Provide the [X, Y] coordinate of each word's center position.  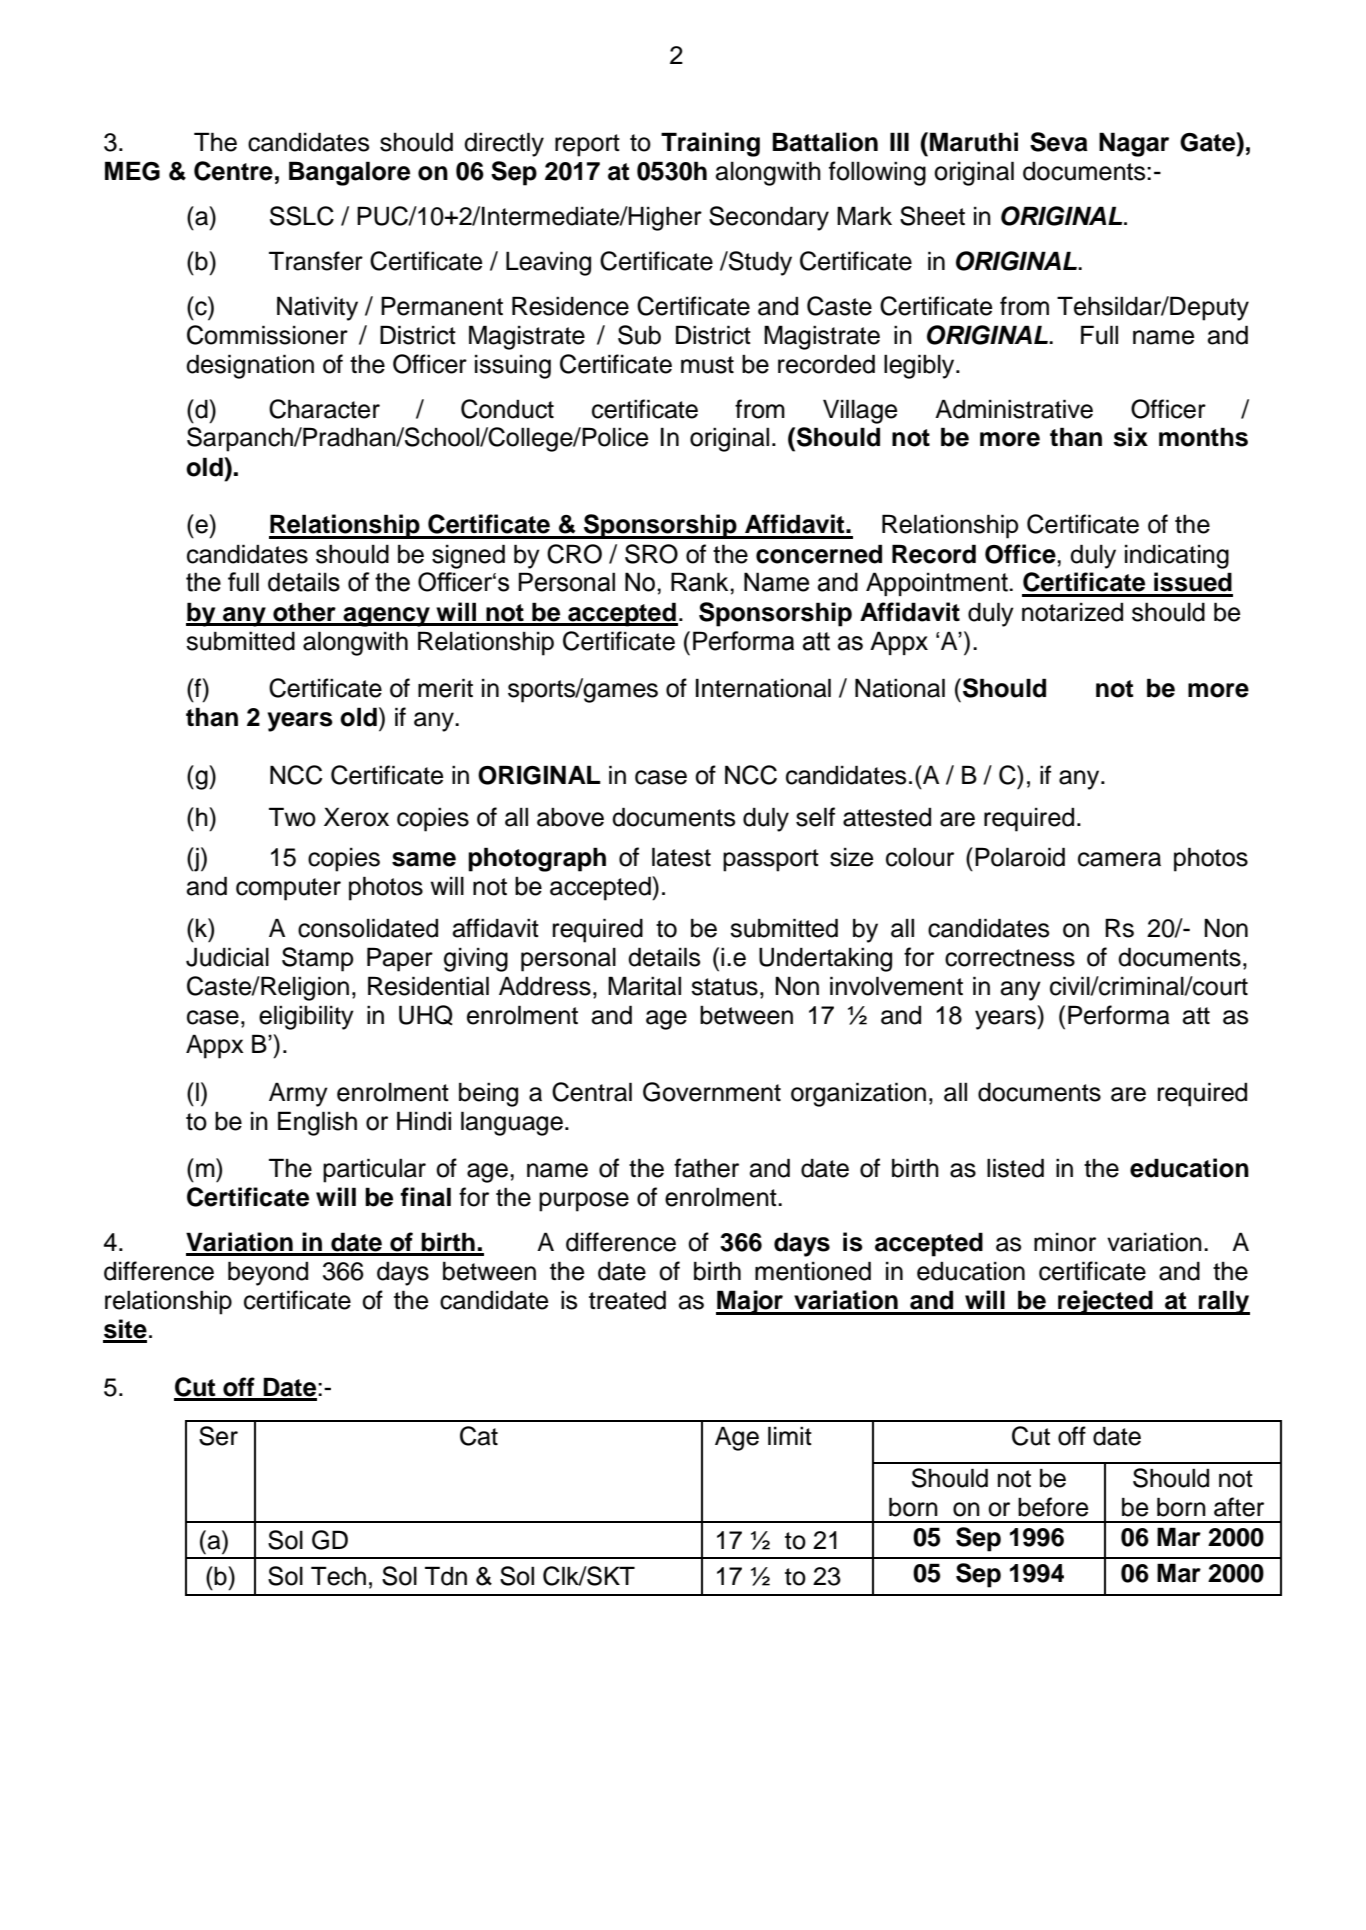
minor [1065, 1242]
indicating [1177, 556]
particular [374, 1170]
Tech [338, 1576]
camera [1119, 859]
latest [681, 857]
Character [324, 409]
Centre [233, 171]
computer [288, 889]
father [706, 1168]
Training [710, 144]
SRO [651, 554]
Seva [1059, 142]
